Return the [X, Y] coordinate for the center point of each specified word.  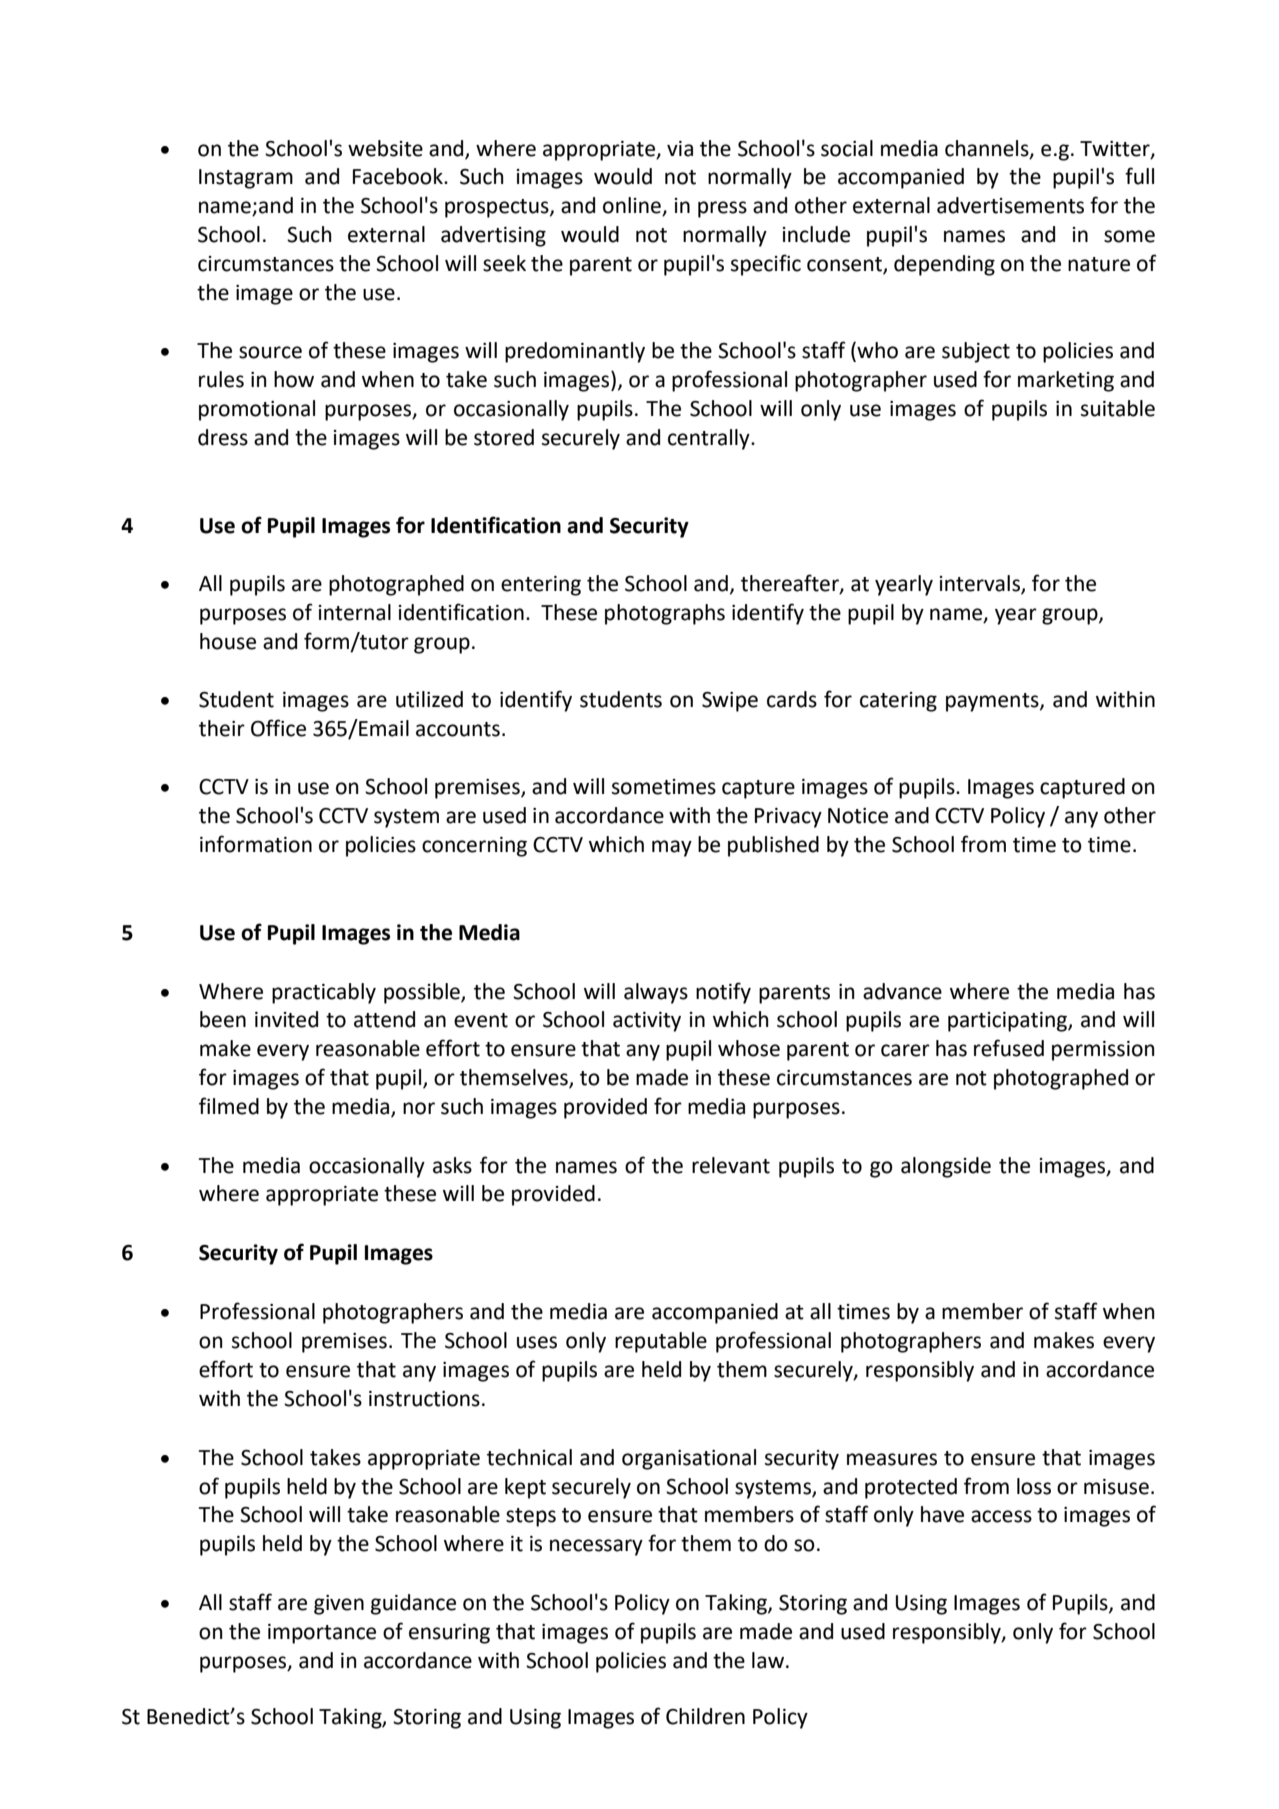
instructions [424, 1399]
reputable [661, 1342]
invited [286, 1019]
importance [322, 1634]
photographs [665, 614]
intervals [981, 584]
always [656, 993]
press [722, 209]
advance [902, 991]
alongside [946, 1167]
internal [355, 612]
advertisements [1010, 205]
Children [705, 1716]
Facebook [399, 176]
